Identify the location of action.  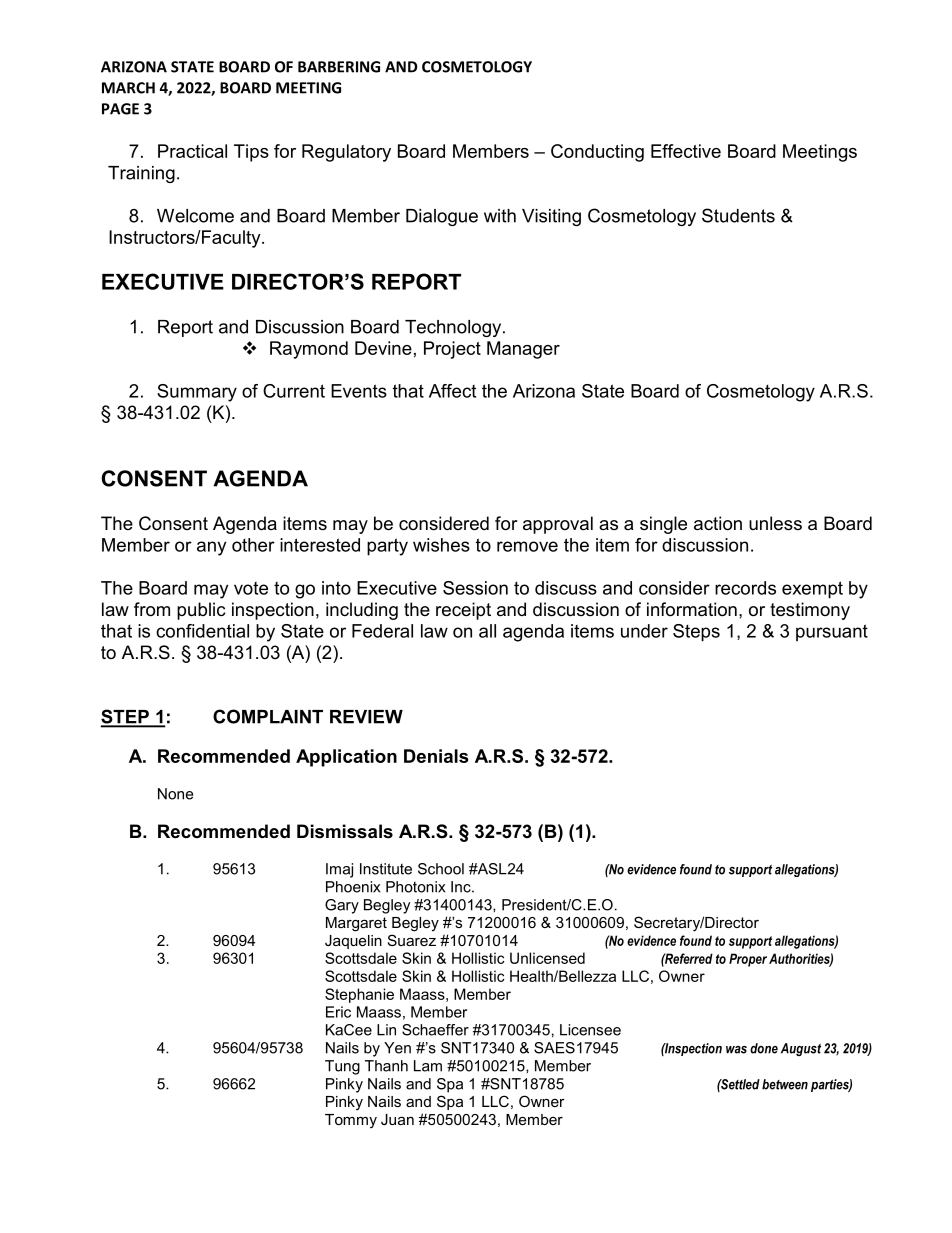
(718, 523).
